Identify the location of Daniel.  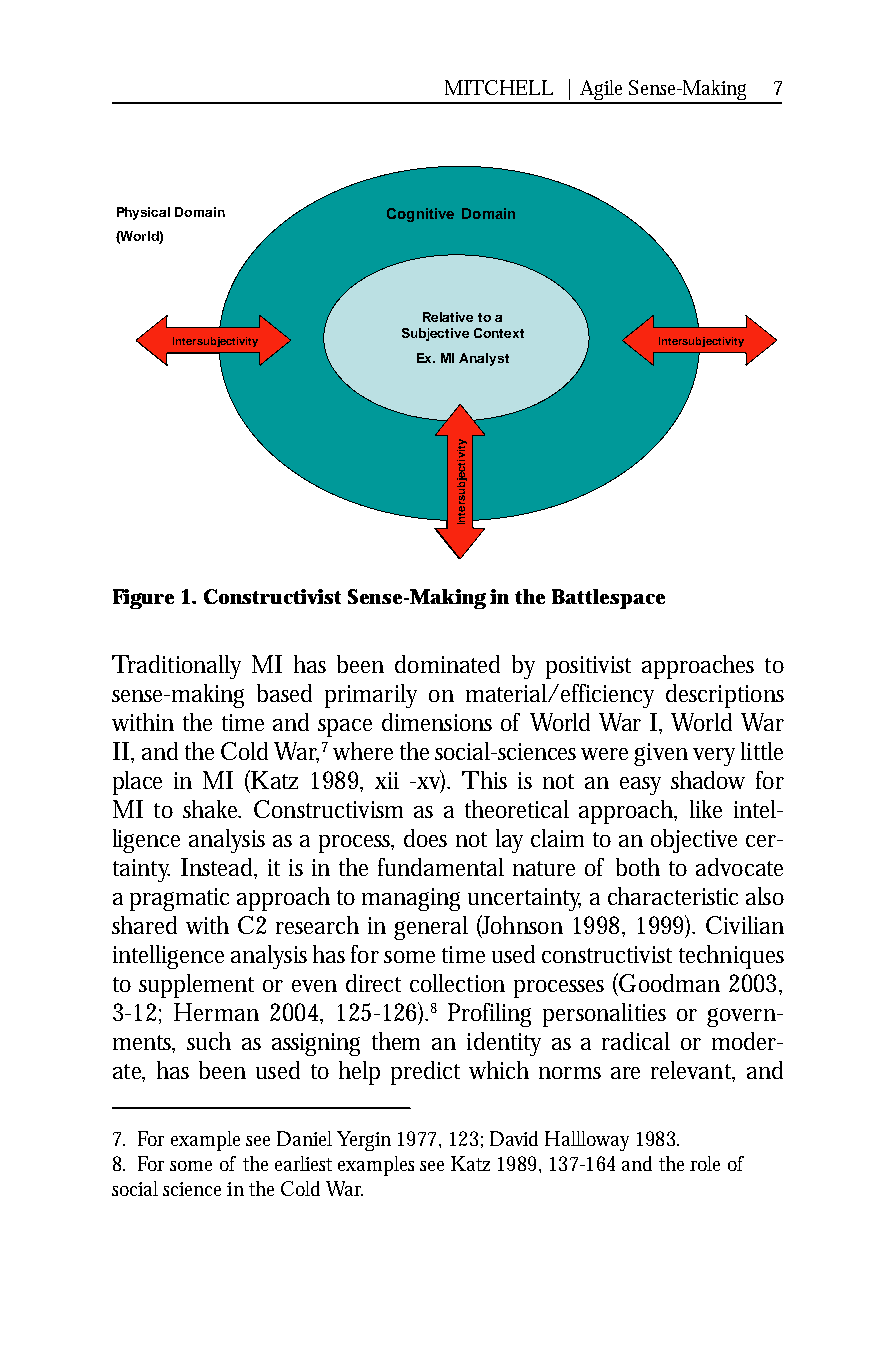
(304, 1138).
